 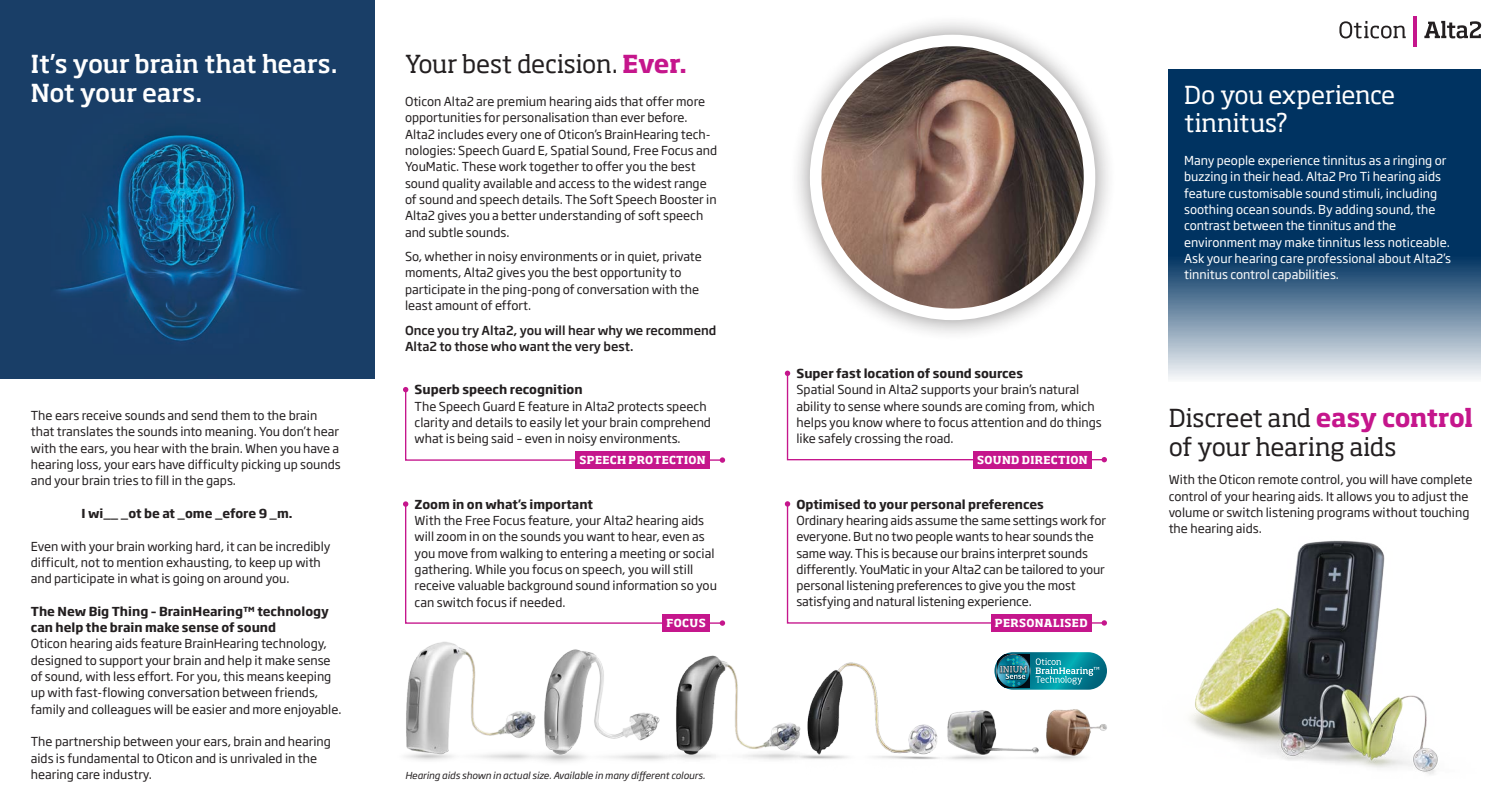 I want to click on send, so click(x=204, y=415).
